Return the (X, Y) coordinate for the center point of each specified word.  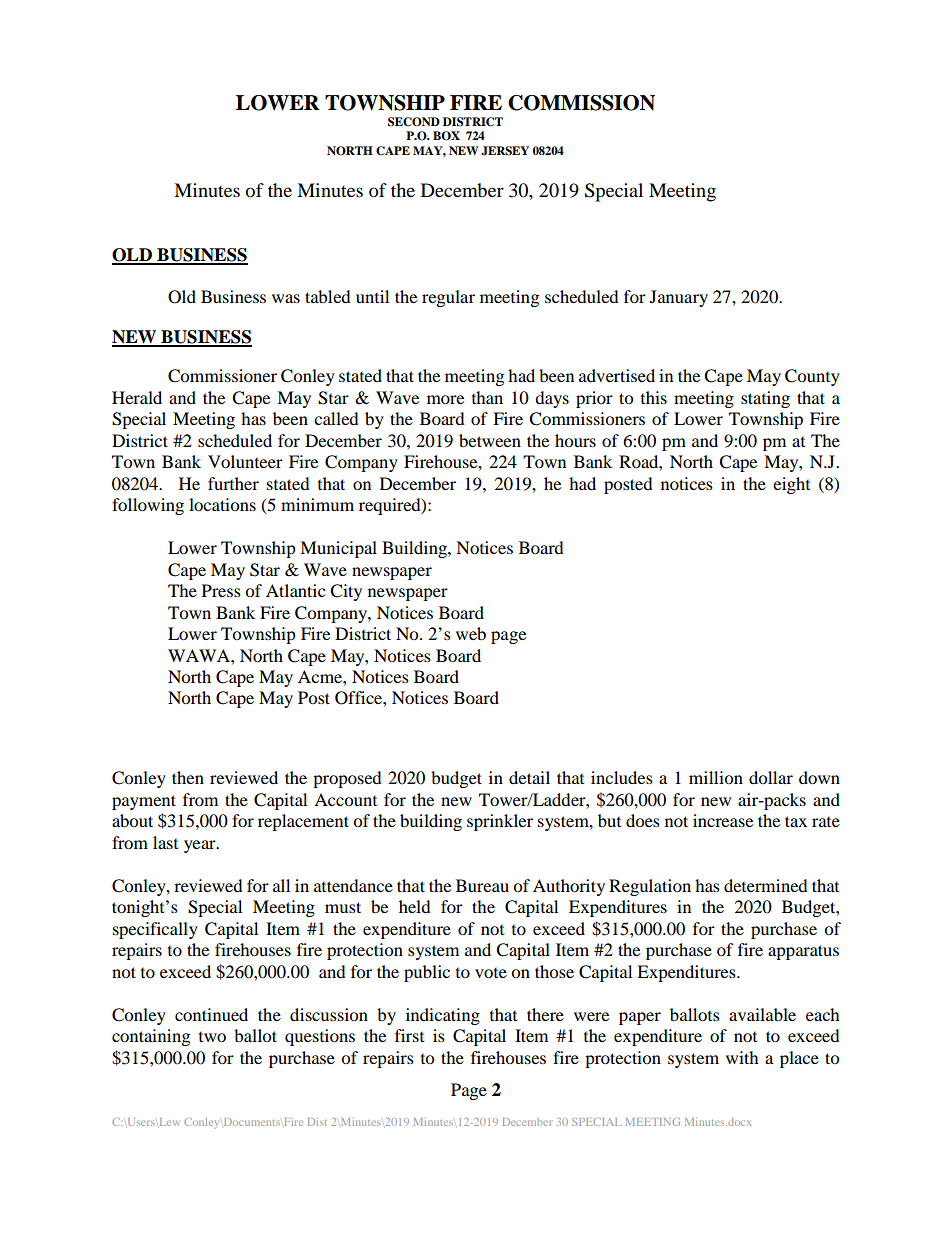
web (471, 633)
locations (222, 504)
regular (448, 298)
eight (791, 485)
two (212, 1037)
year (201, 846)
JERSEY (505, 151)
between (490, 440)
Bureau (482, 885)
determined (766, 885)
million (716, 777)
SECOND (414, 122)
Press (221, 590)
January (679, 298)
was (286, 298)
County (812, 377)
